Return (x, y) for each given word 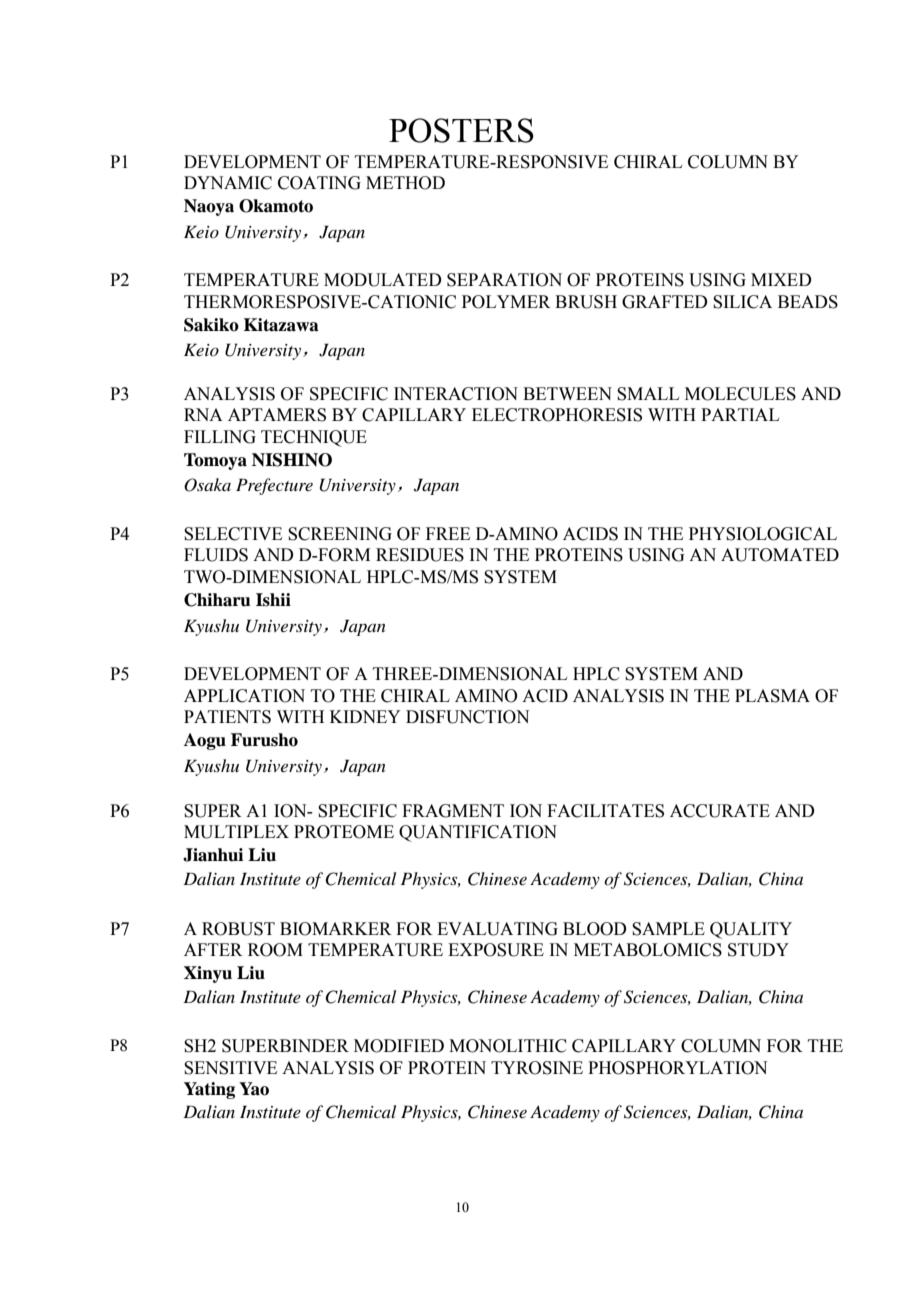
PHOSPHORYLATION (677, 1068)
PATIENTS (227, 717)
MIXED (781, 279)
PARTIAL (740, 414)
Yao (254, 1089)
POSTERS (461, 130)
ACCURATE (720, 811)
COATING (319, 183)
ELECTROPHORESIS (557, 415)
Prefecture (274, 486)
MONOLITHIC (508, 1046)
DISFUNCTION (467, 717)
